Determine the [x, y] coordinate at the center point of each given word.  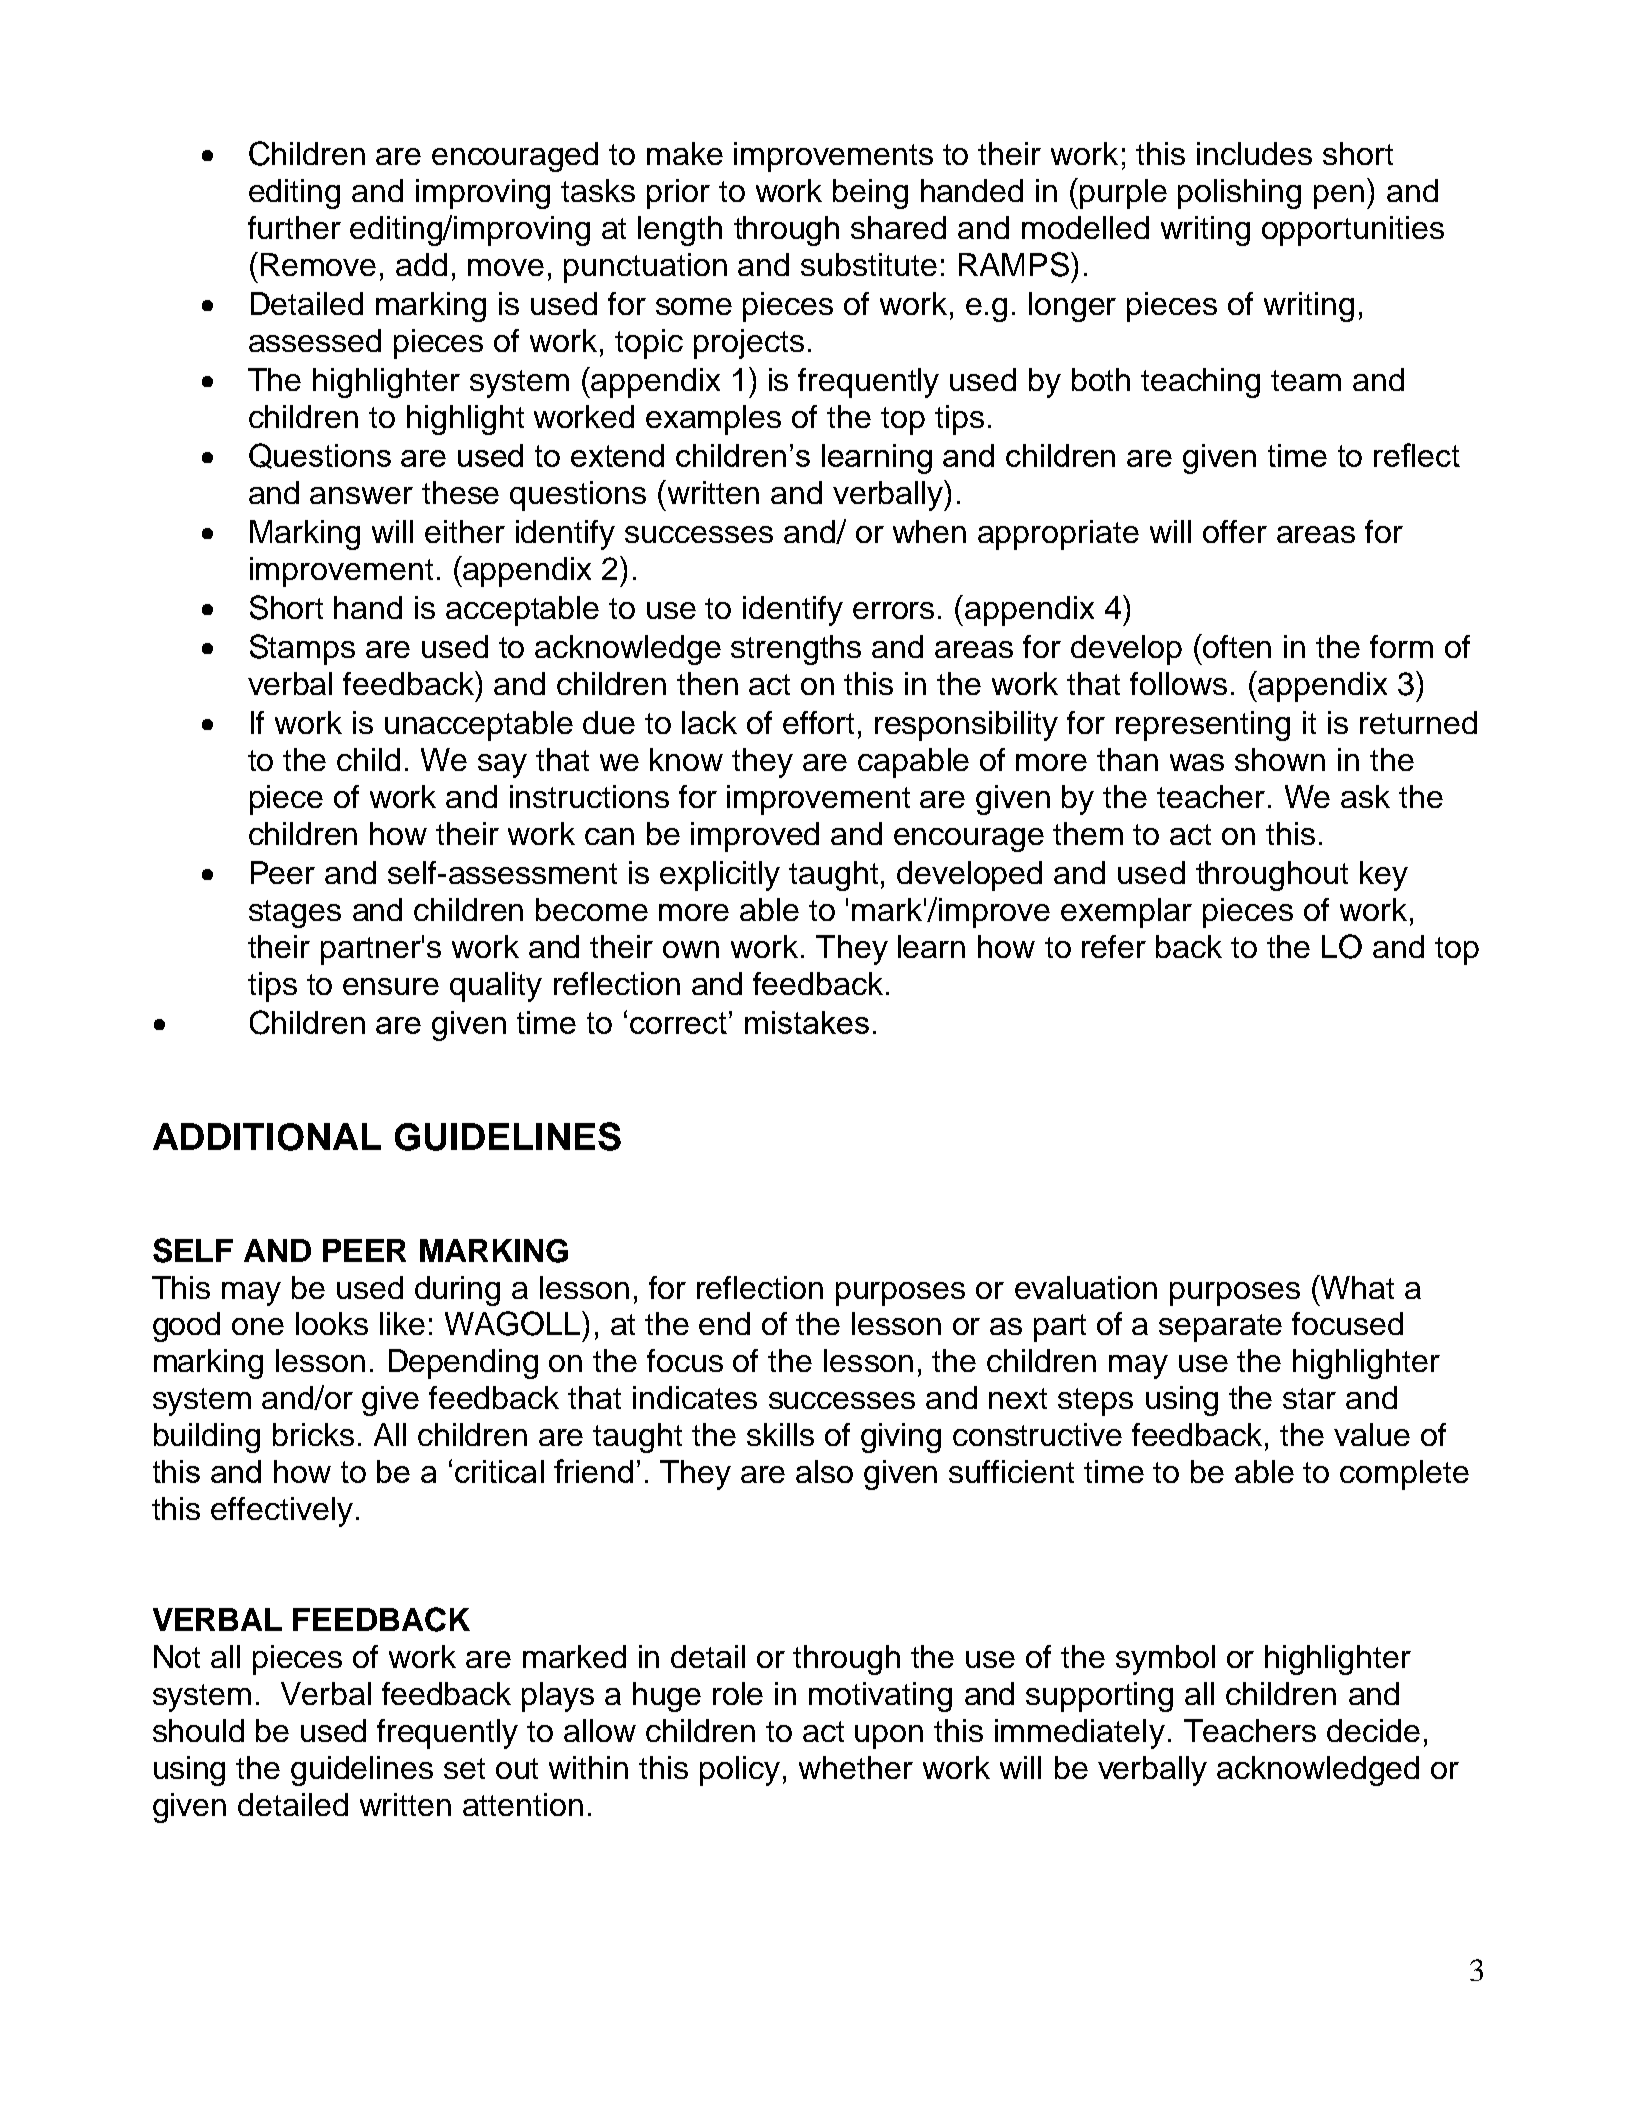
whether [856, 1767]
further [294, 227]
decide [1373, 1730]
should [198, 1730]
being [870, 194]
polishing [1239, 194]
